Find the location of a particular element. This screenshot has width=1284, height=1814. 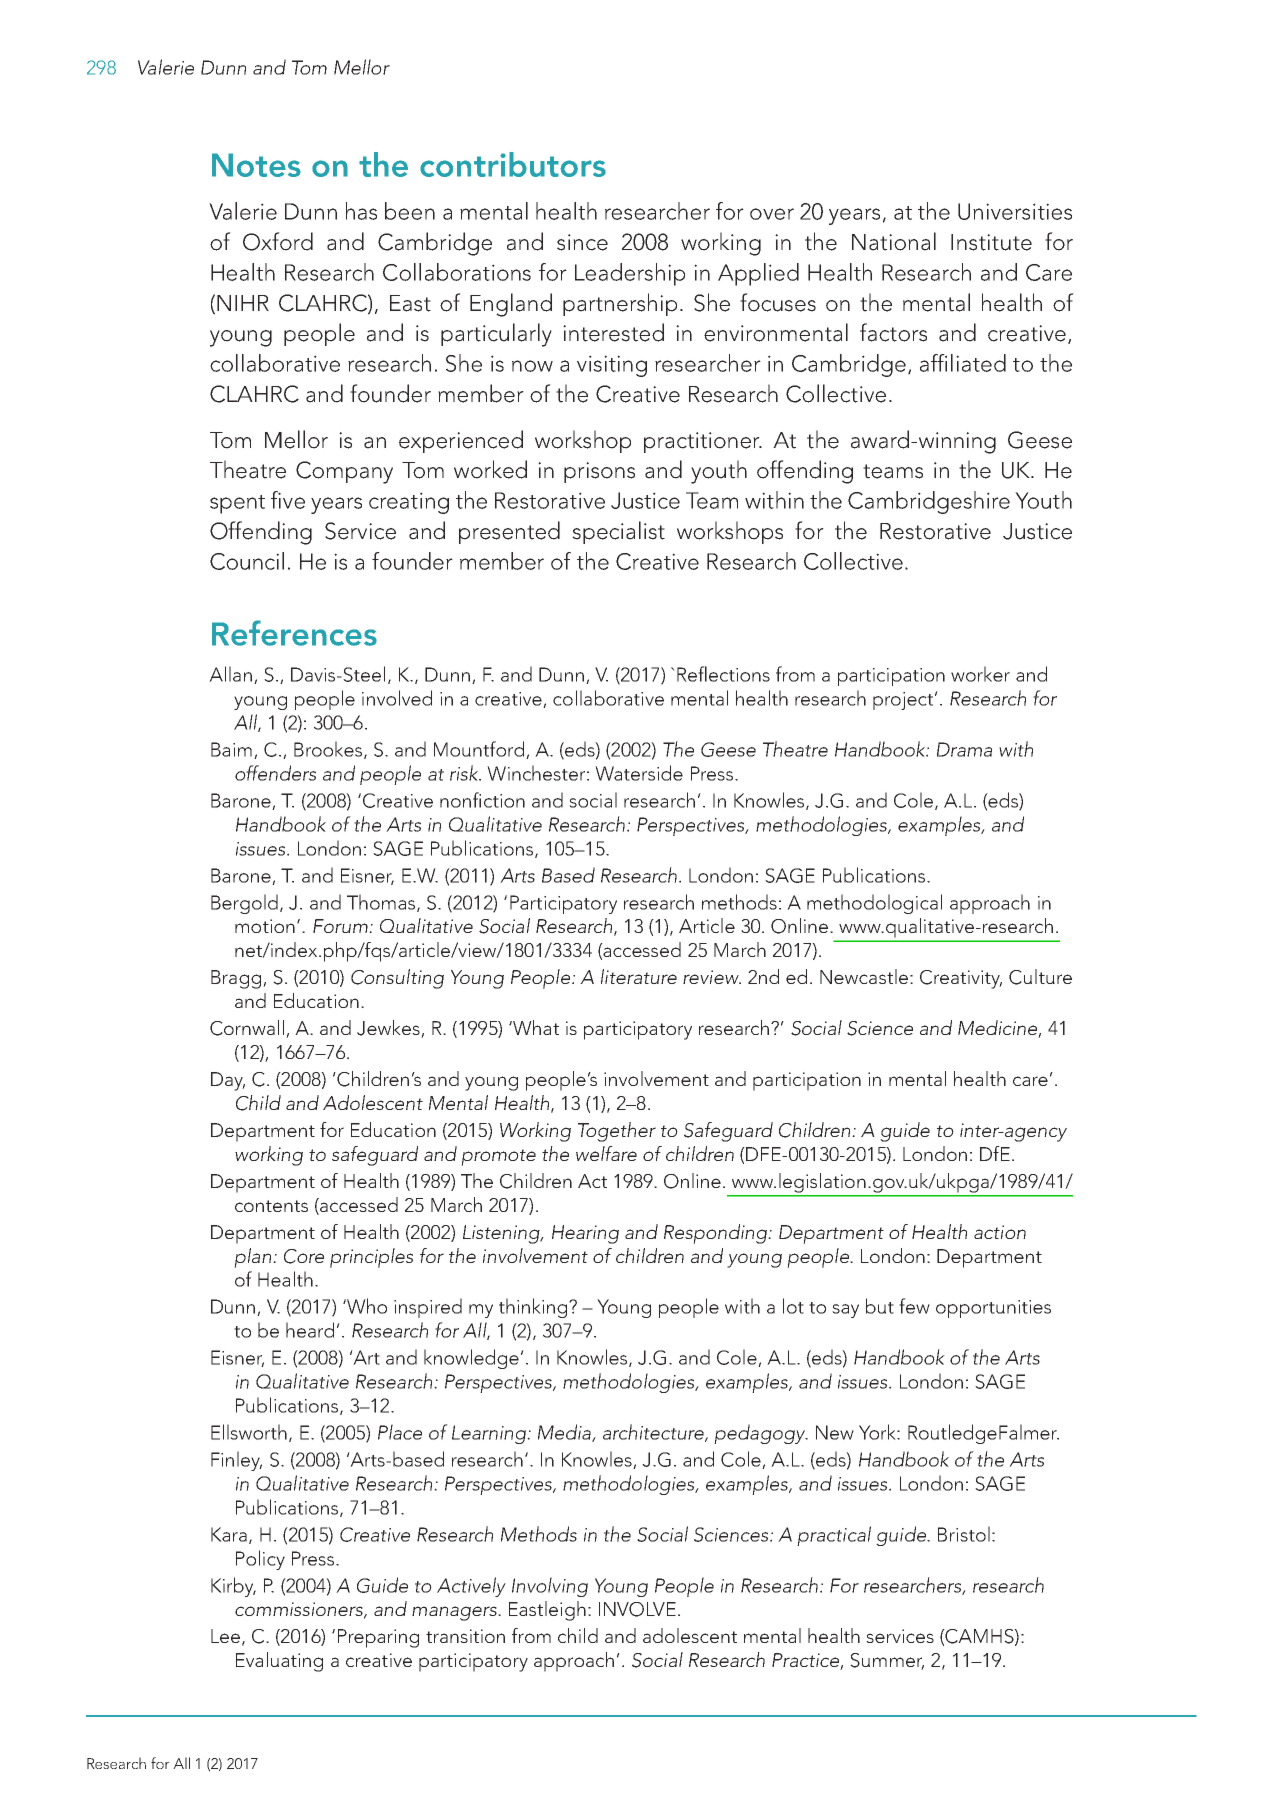

Involving is located at coordinates (550, 1587).
